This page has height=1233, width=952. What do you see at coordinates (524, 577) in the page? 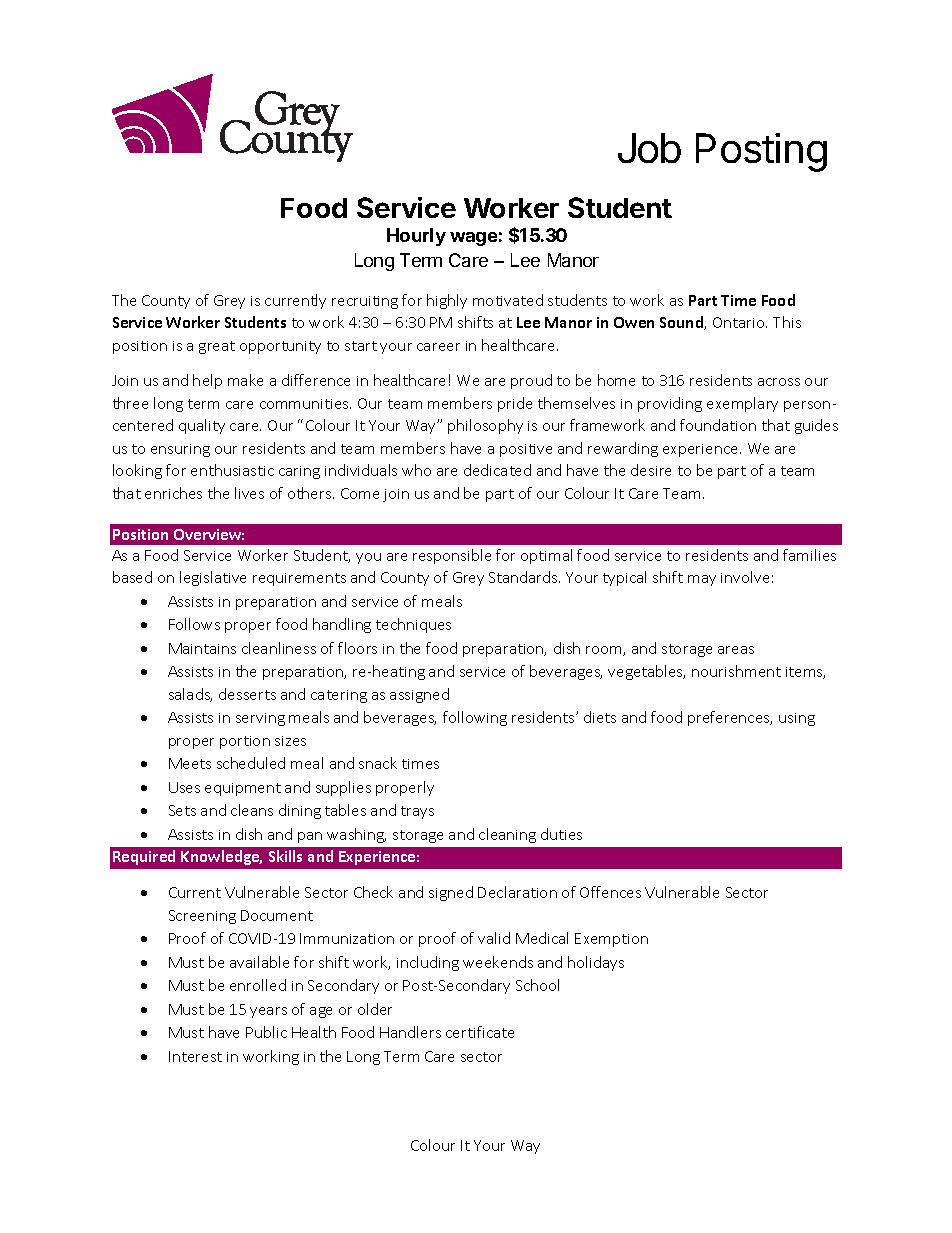
I see `Standards` at bounding box center [524, 577].
